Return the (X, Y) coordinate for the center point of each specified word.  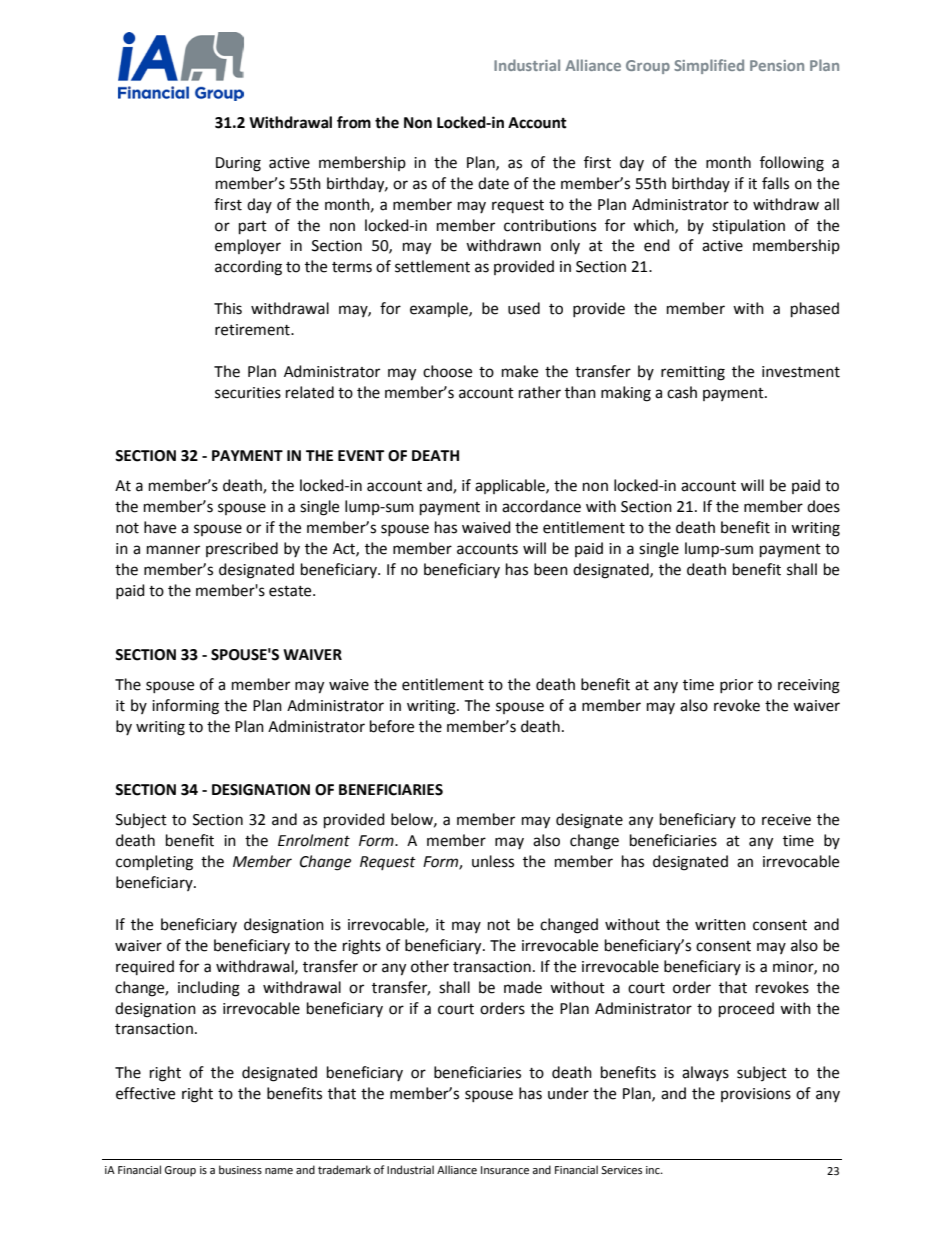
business (240, 1169)
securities (248, 393)
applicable (511, 486)
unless (493, 861)
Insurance (505, 1170)
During (238, 164)
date (493, 183)
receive (786, 820)
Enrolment (314, 840)
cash (682, 392)
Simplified (709, 66)
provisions (756, 1095)
